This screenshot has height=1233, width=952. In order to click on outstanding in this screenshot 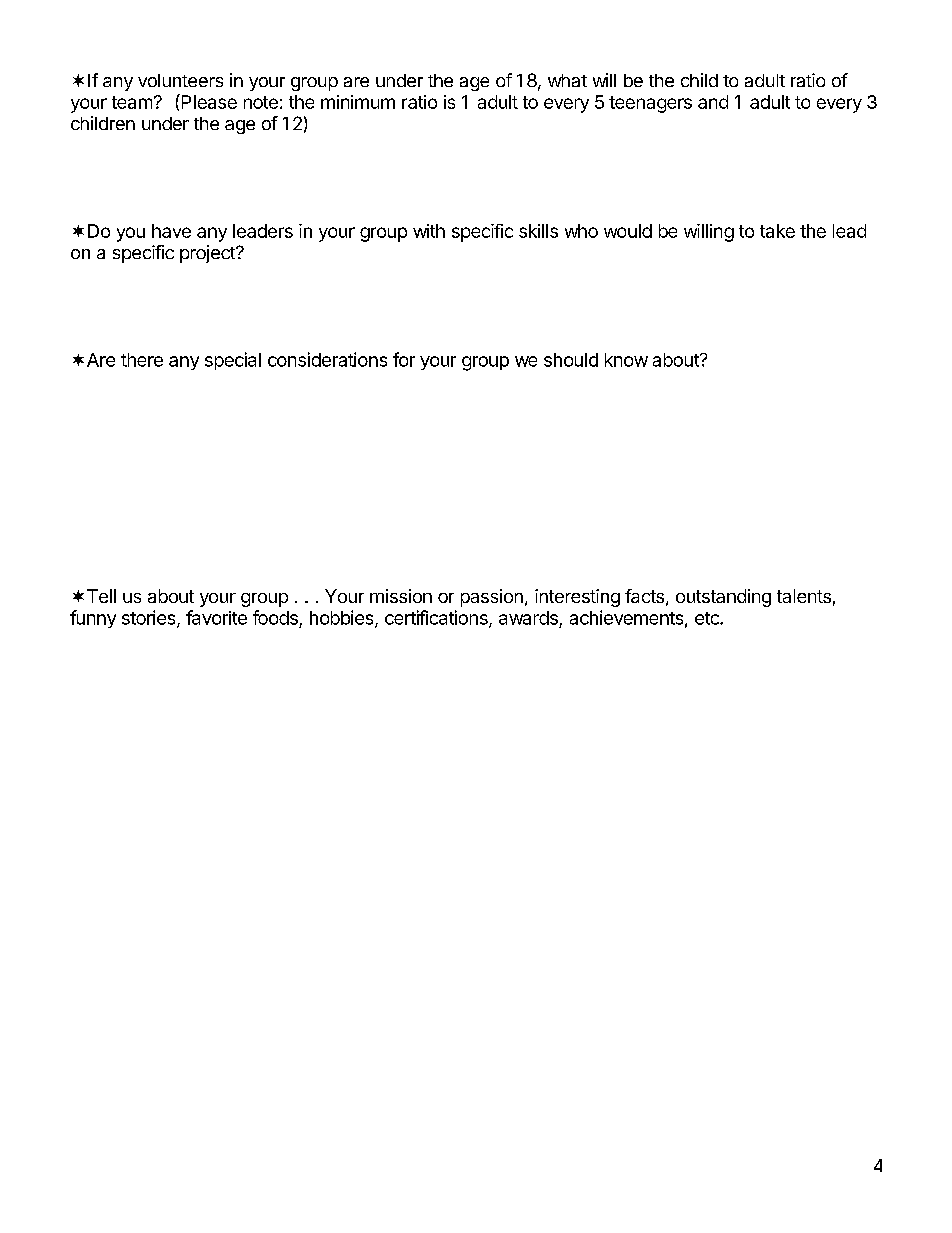, I will do `click(723, 598)`.
